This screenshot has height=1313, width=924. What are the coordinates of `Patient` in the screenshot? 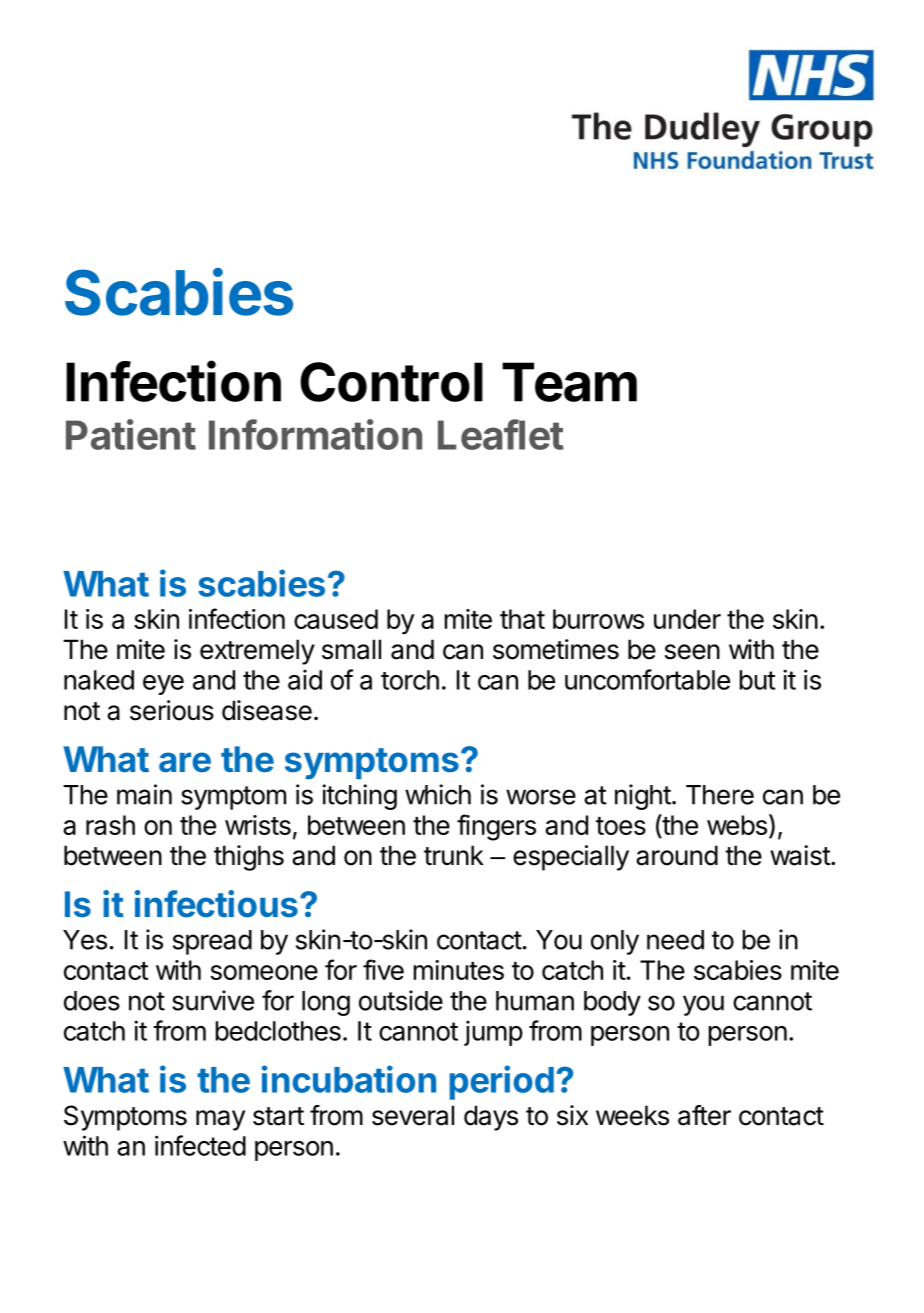 It's located at (131, 434).
